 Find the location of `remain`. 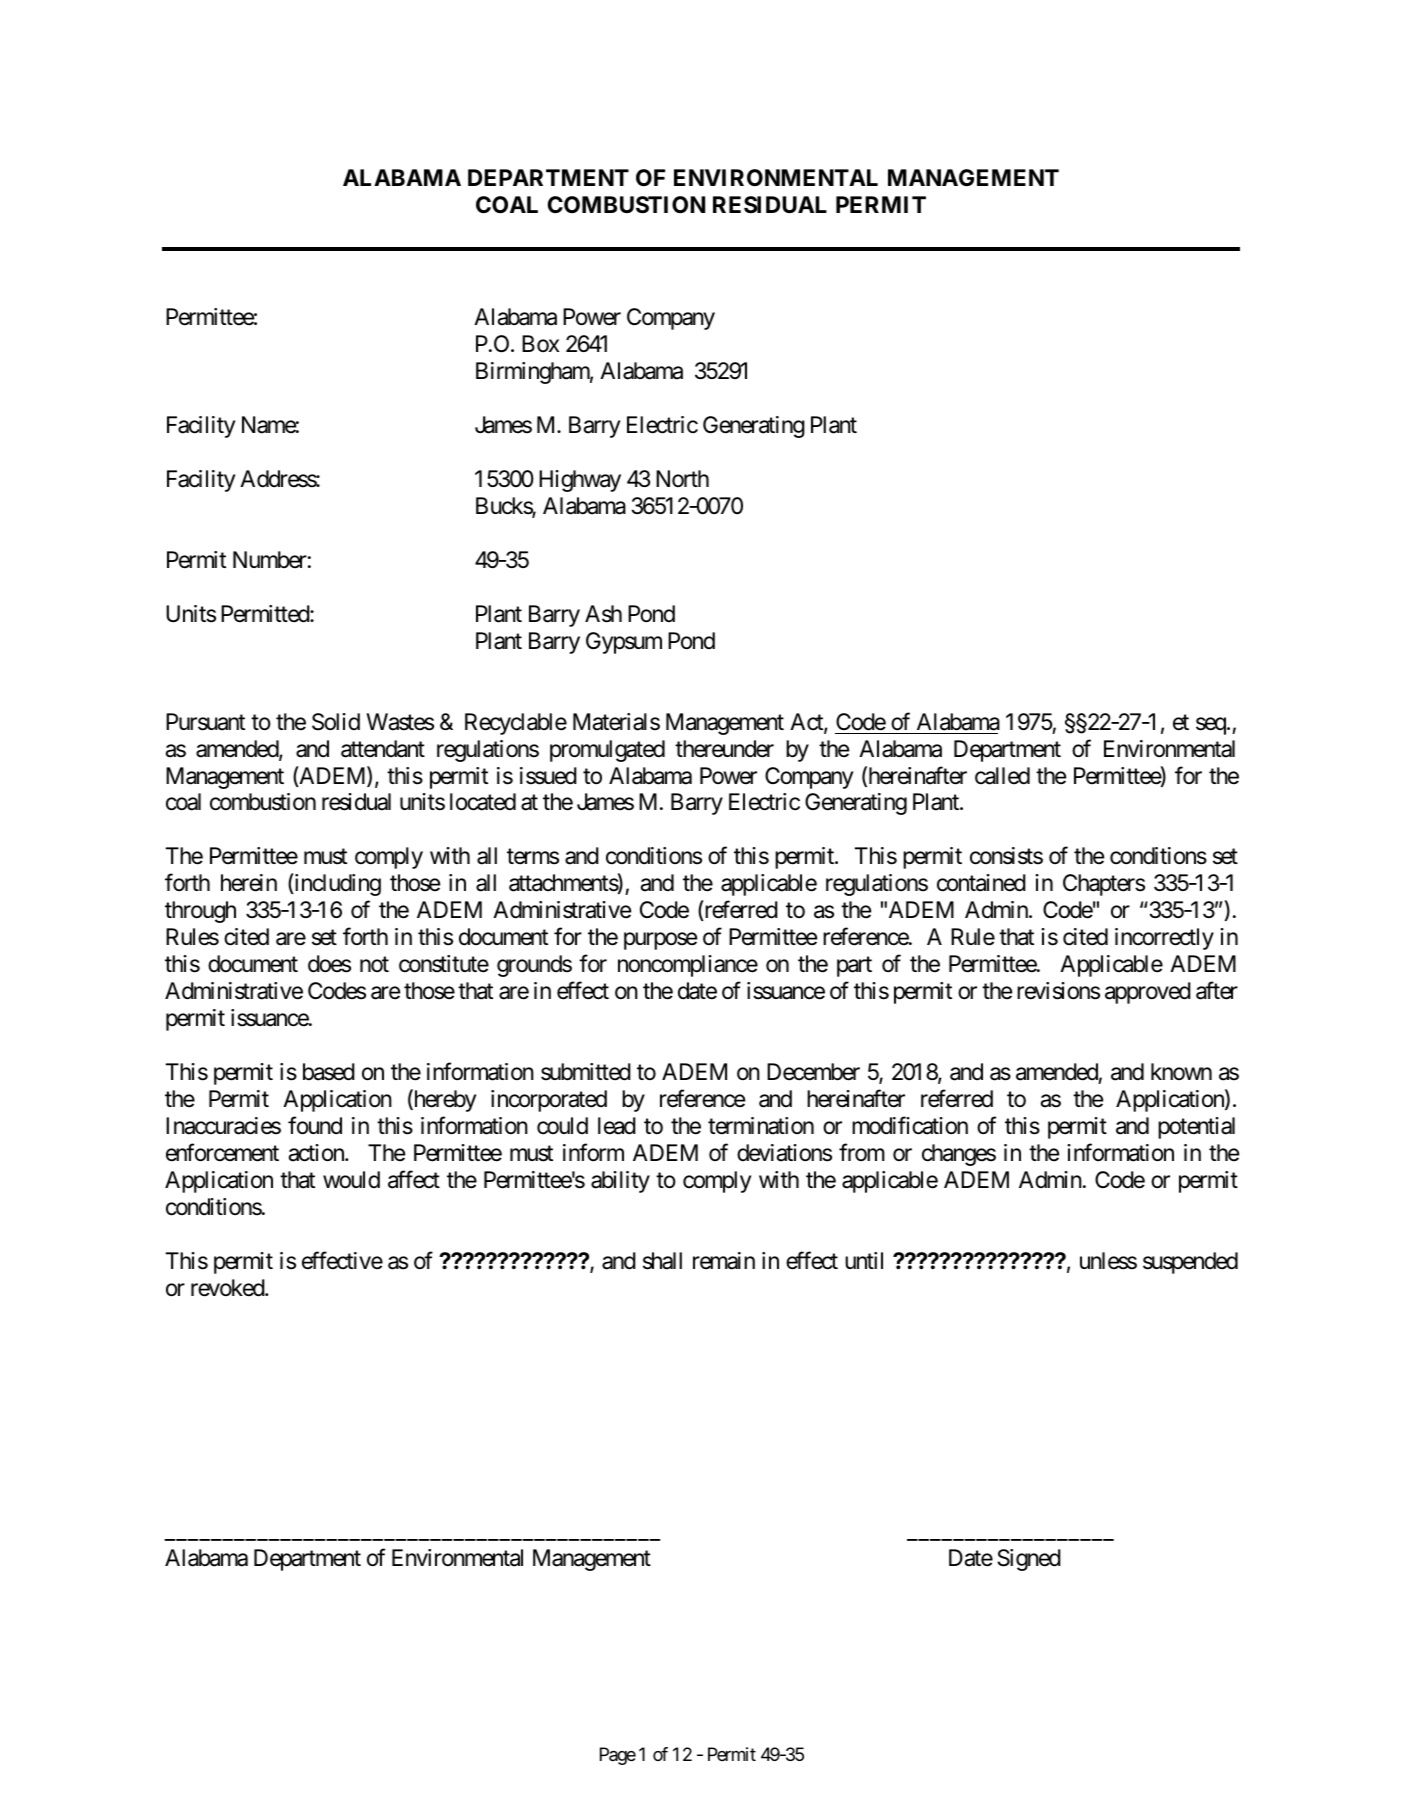

remain is located at coordinates (724, 1261).
